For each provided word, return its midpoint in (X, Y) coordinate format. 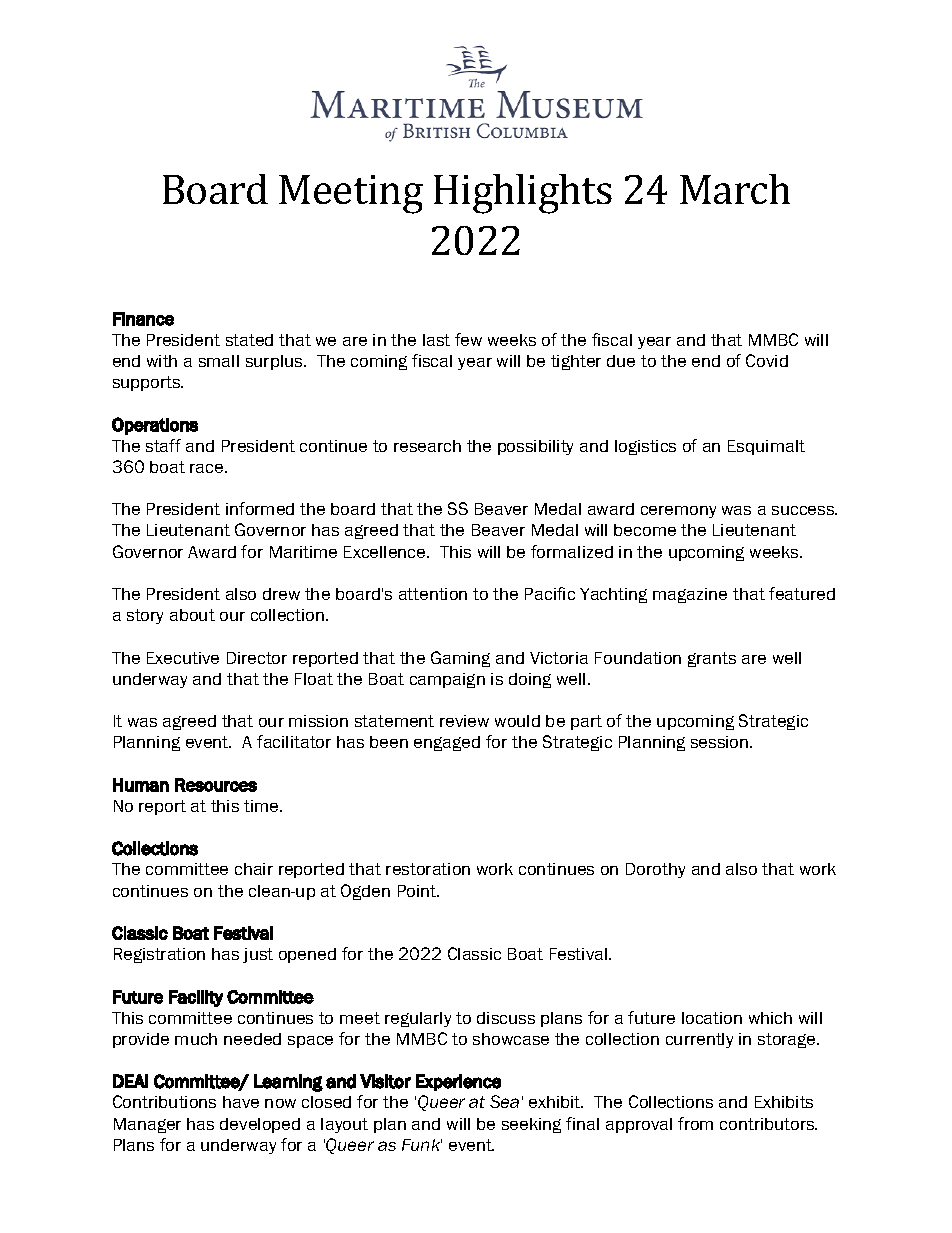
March (735, 189)
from (695, 1123)
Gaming (460, 659)
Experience (458, 1082)
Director (257, 658)
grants (712, 659)
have (241, 1102)
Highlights (523, 194)
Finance (143, 319)
